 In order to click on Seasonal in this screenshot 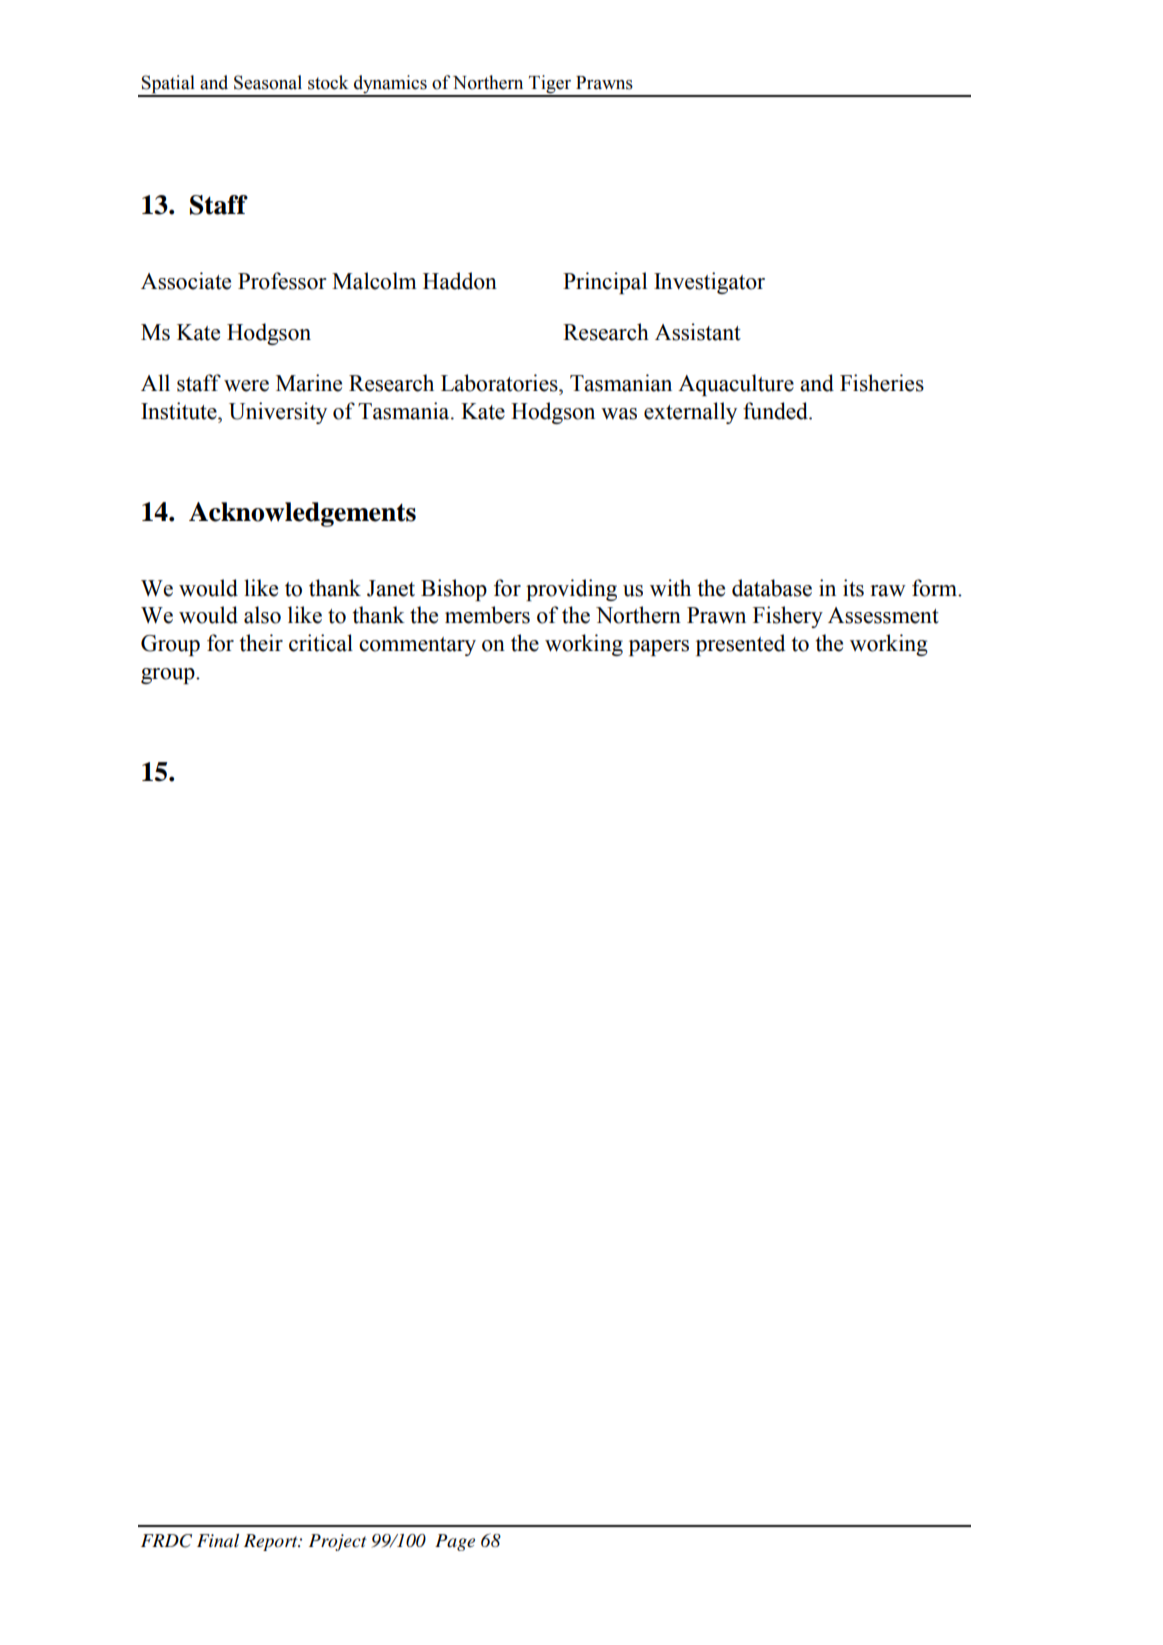, I will do `click(268, 82)`.
